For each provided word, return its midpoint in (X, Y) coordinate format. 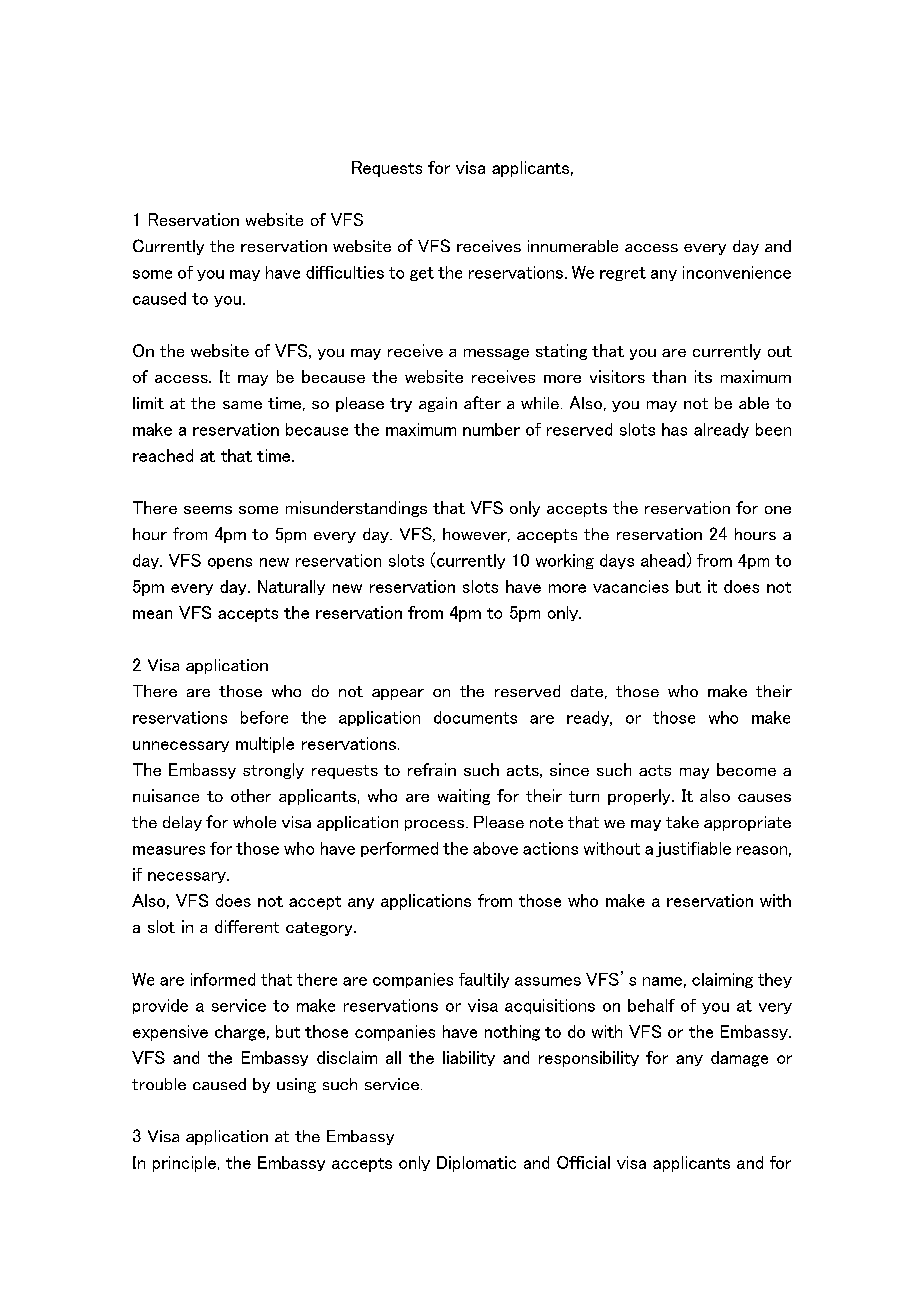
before (264, 717)
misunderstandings (356, 509)
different (247, 926)
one (778, 510)
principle (184, 1164)
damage (739, 1059)
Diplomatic (476, 1164)
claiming (722, 980)
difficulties (345, 272)
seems (208, 510)
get (422, 274)
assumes (548, 981)
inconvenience (737, 272)
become (746, 769)
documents (475, 717)
